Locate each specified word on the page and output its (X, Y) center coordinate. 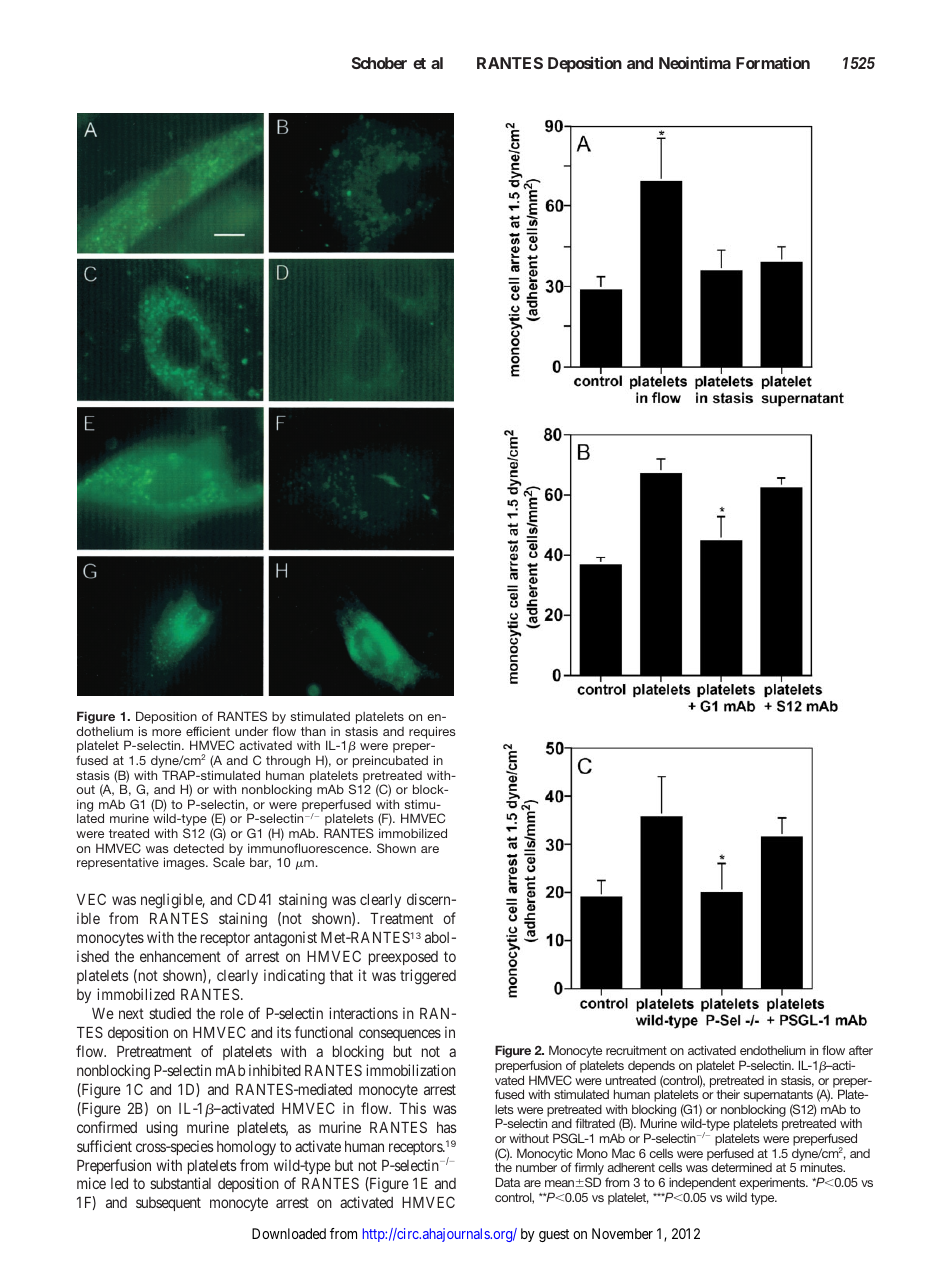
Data (508, 1182)
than (313, 731)
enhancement (180, 956)
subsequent (168, 1204)
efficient (208, 731)
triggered (428, 977)
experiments (773, 1184)
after (861, 1050)
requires (432, 732)
